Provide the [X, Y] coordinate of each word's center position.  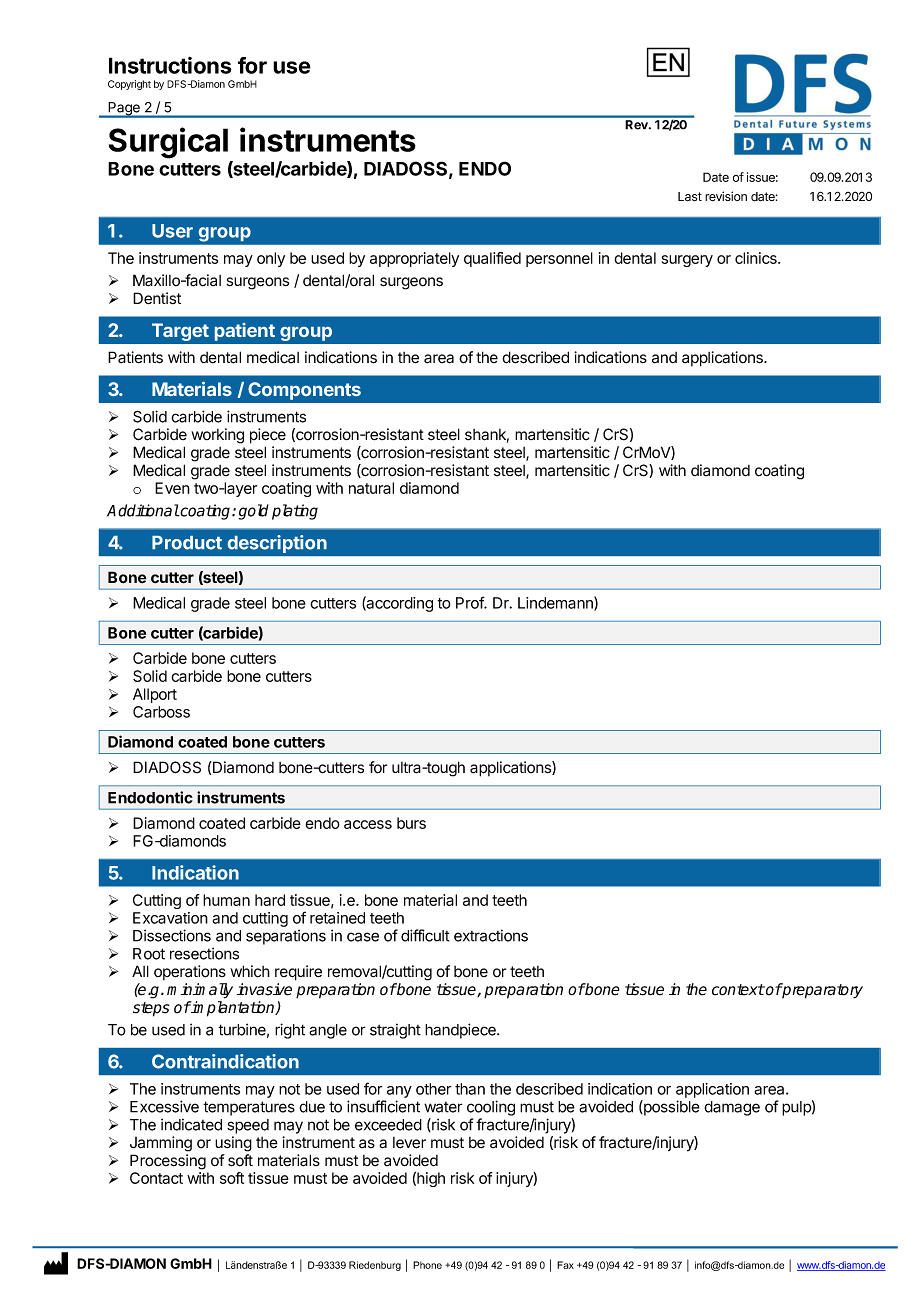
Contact [156, 1178]
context [738, 990]
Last [690, 196]
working [217, 436]
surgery [687, 261]
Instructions [170, 65]
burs [411, 823]
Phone [427, 1265]
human [226, 900]
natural [371, 488]
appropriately [414, 259]
